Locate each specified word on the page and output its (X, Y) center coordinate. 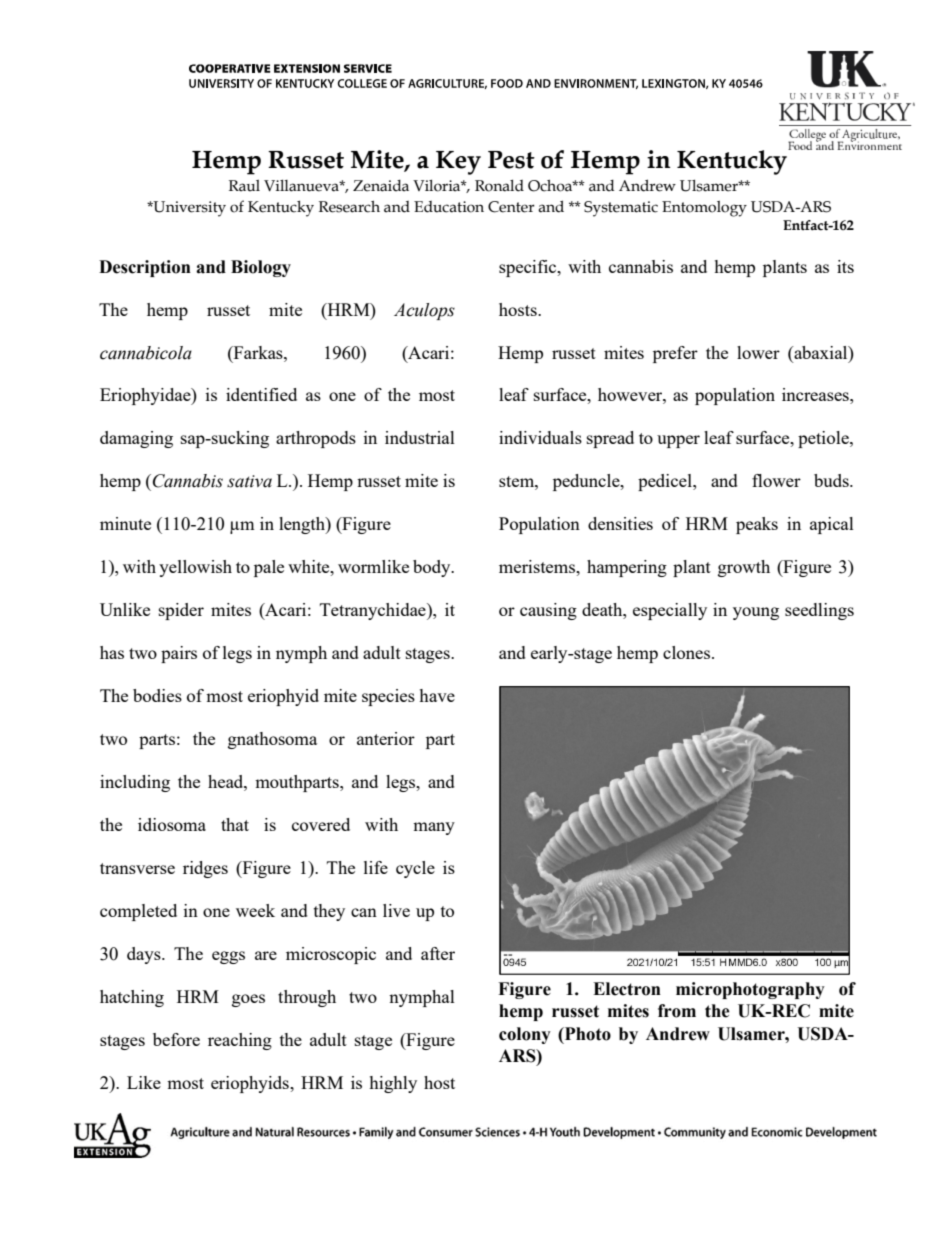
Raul (244, 186)
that (235, 824)
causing (548, 611)
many (434, 828)
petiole (824, 439)
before (176, 1039)
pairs (179, 654)
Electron (627, 989)
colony (525, 1035)
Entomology (704, 209)
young (756, 613)
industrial (420, 437)
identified (261, 394)
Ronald (499, 186)
